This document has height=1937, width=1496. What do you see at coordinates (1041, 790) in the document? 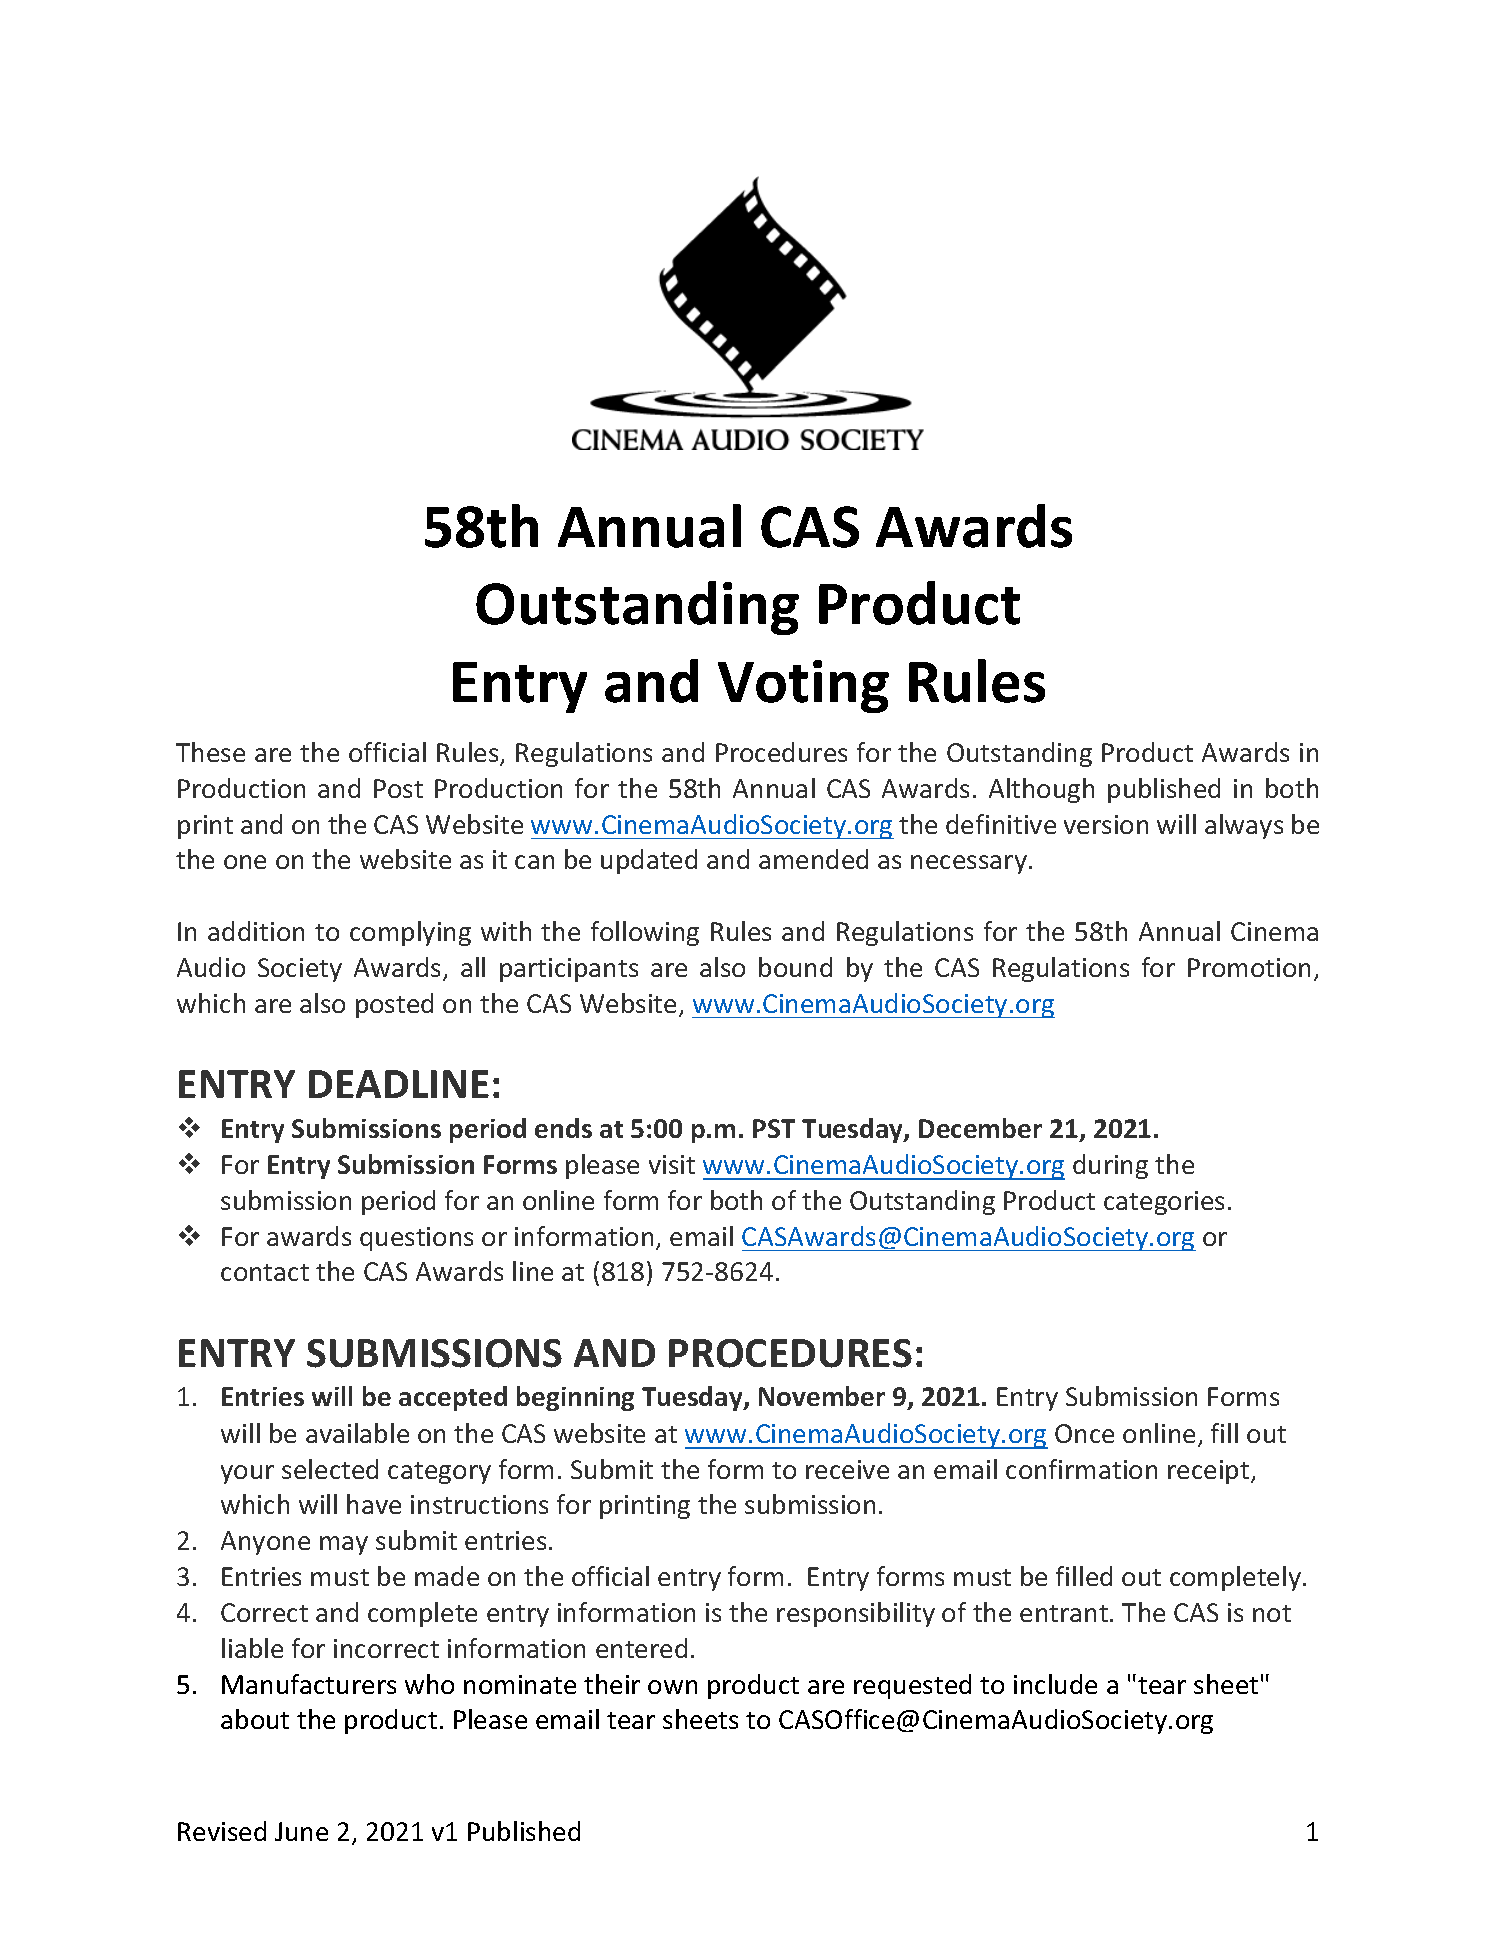
I see `Although` at bounding box center [1041, 790].
